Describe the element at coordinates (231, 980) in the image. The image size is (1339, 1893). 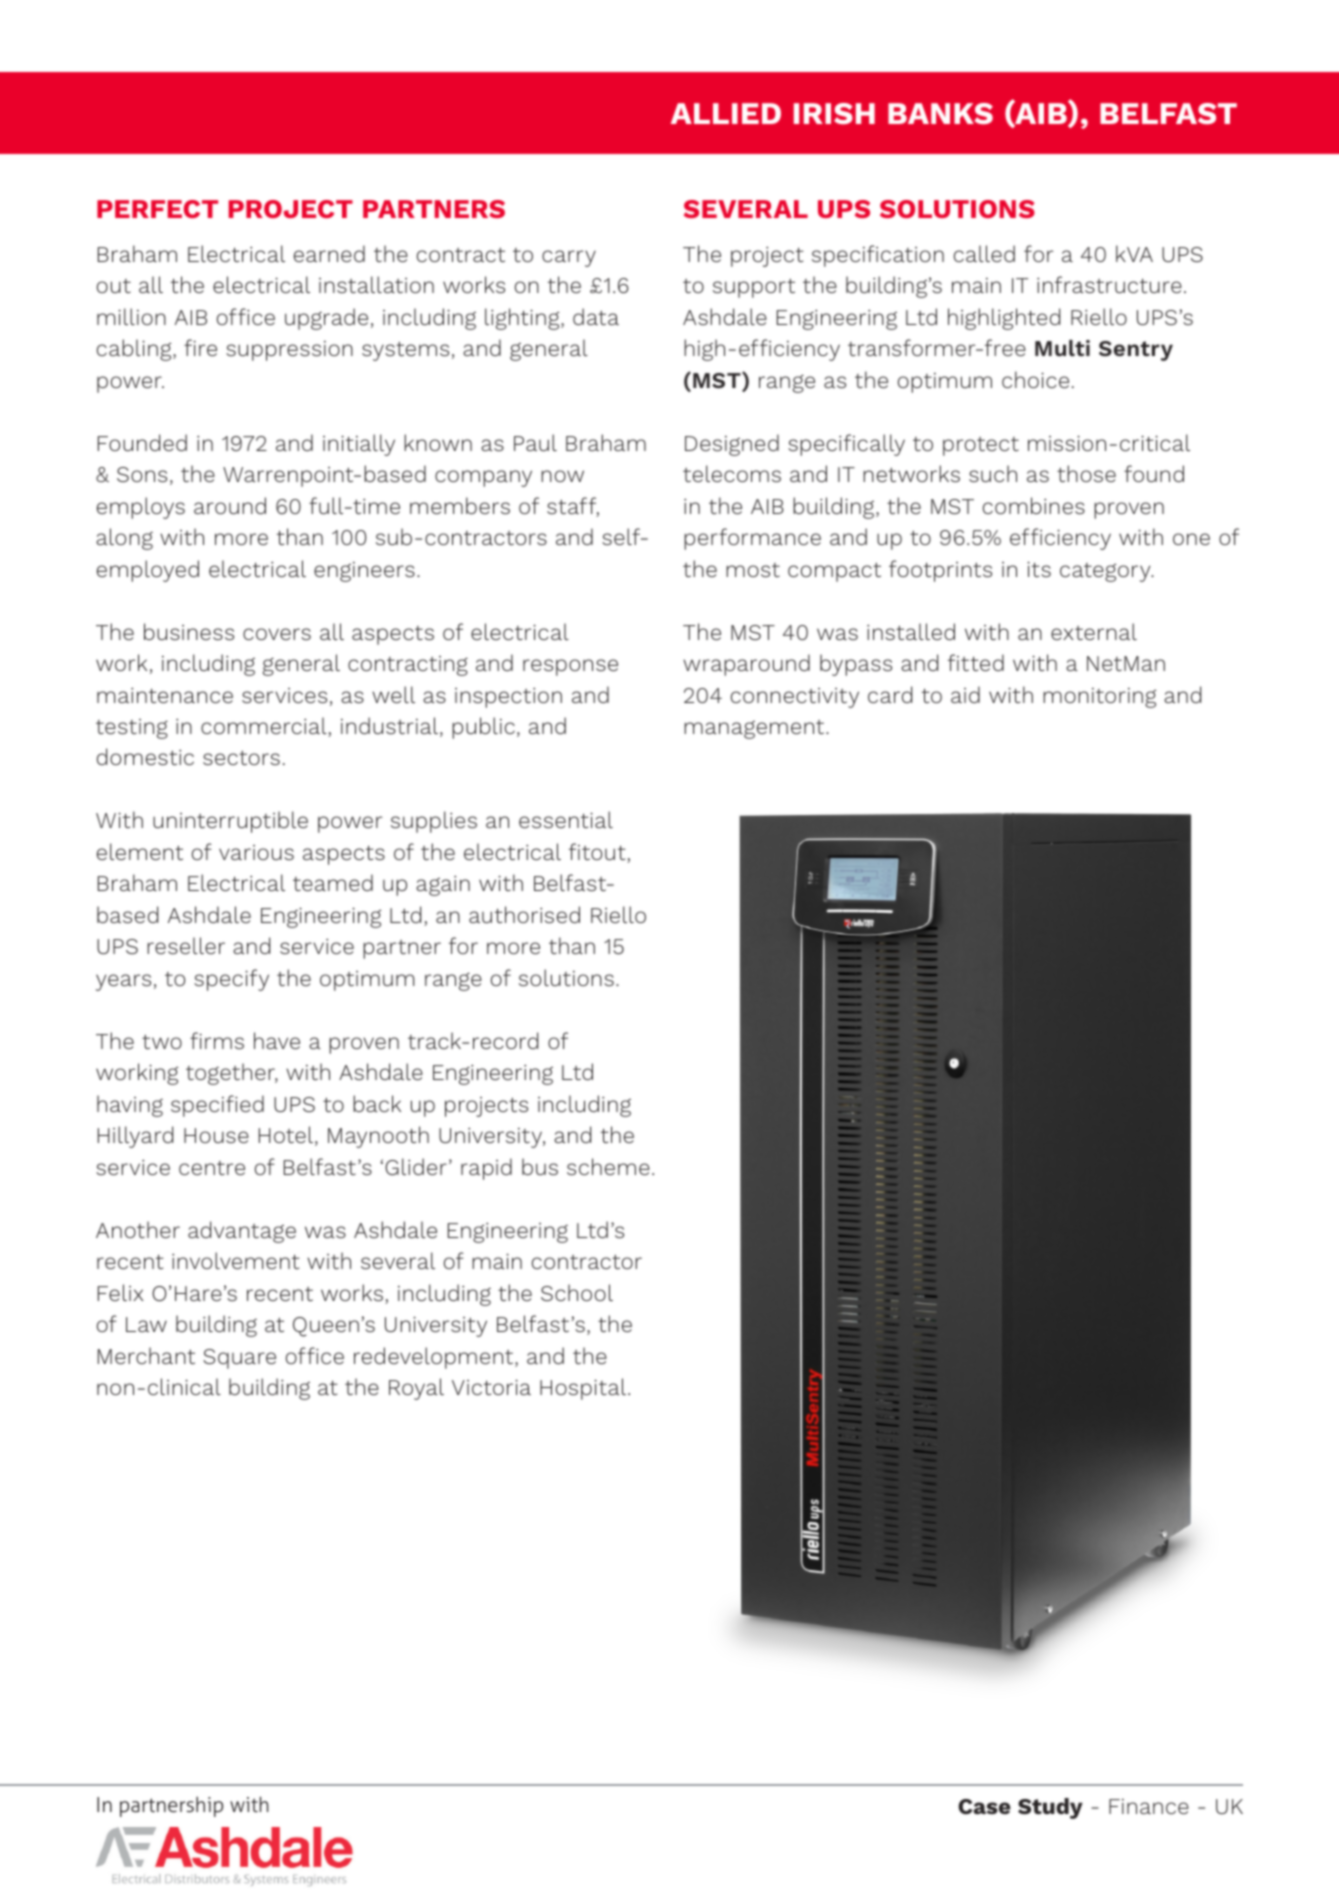
I see `specify` at that location.
